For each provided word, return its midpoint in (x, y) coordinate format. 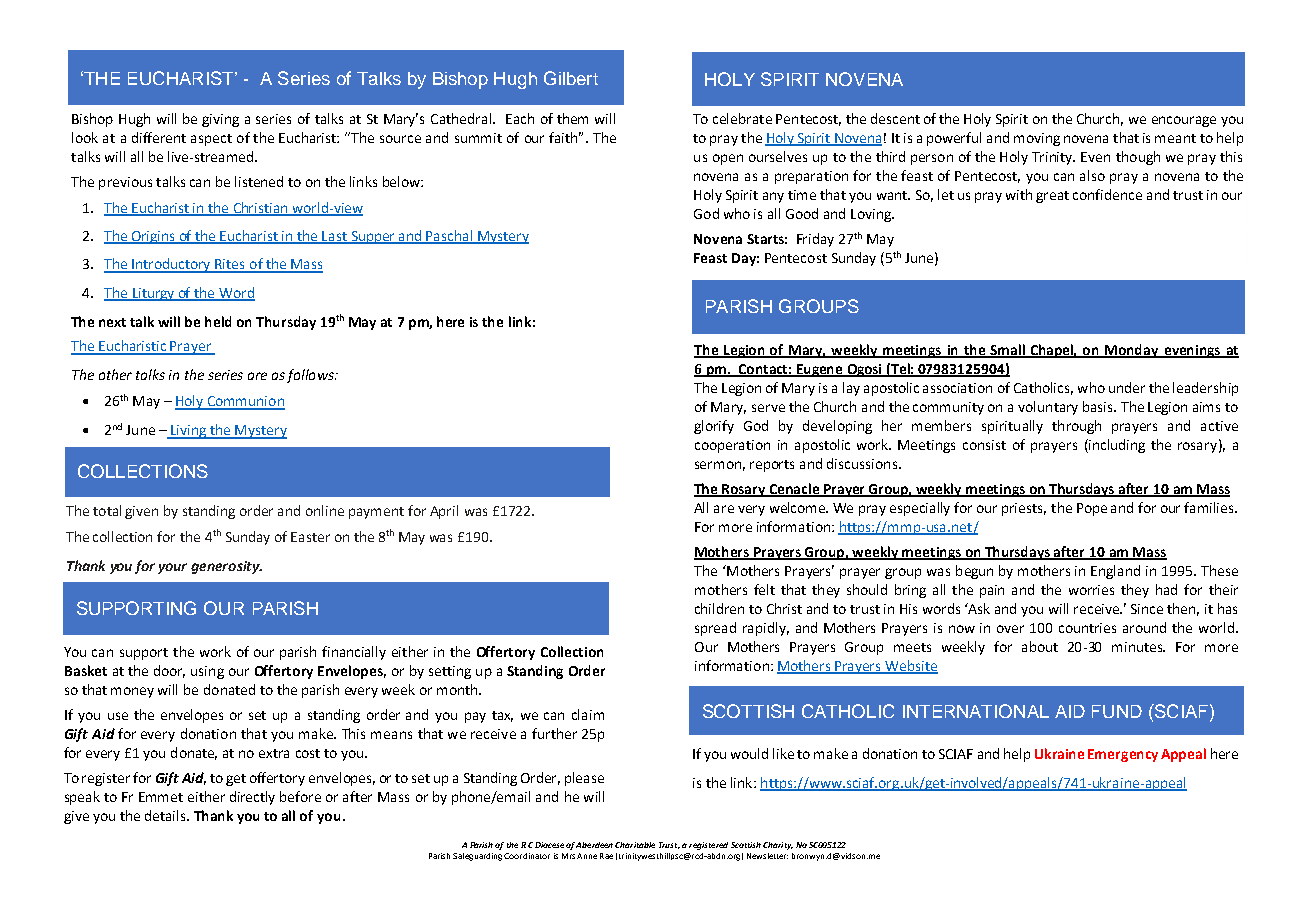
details (166, 815)
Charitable (635, 845)
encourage (1184, 121)
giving (220, 120)
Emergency (1123, 755)
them (572, 118)
